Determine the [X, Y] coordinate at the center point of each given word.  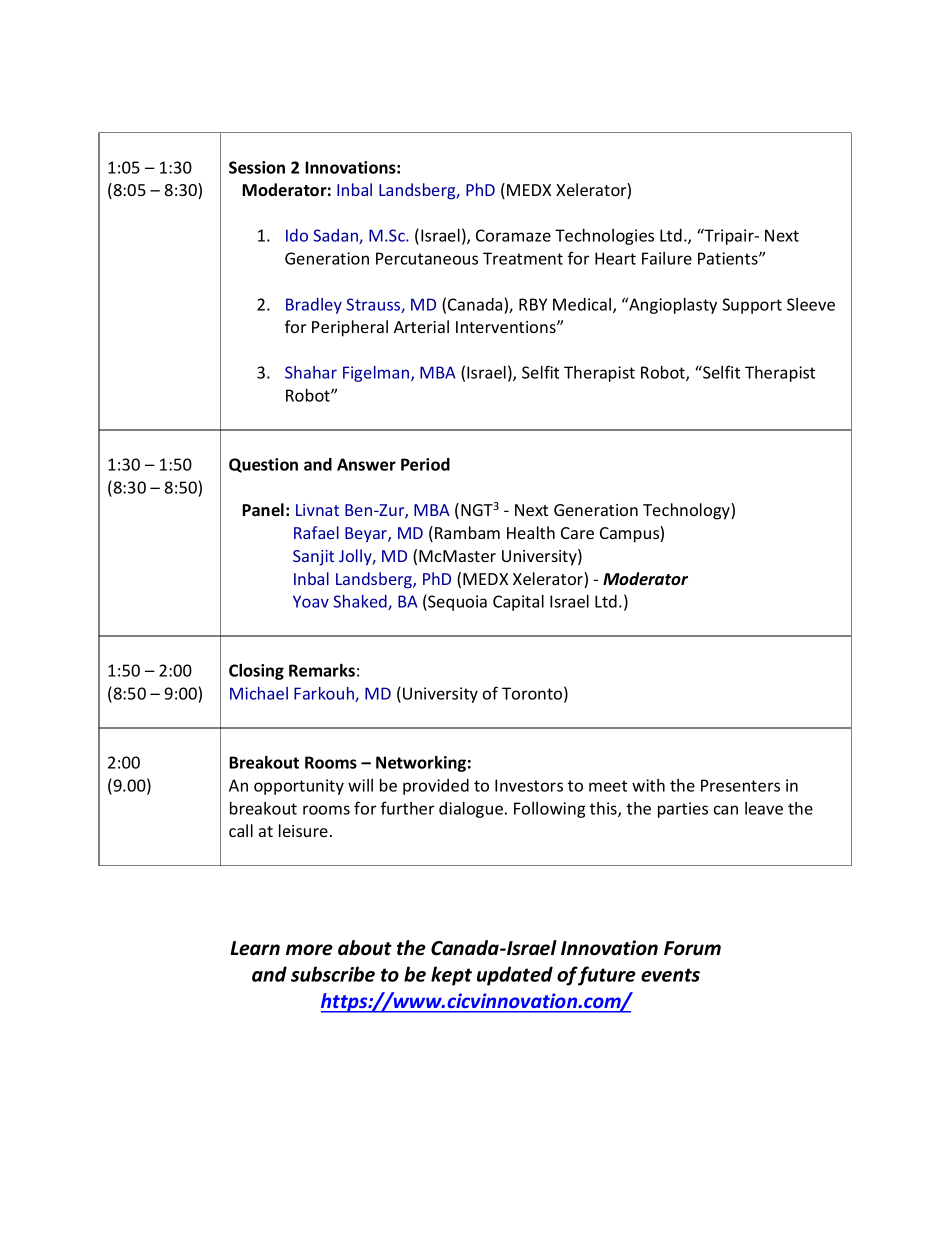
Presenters [740, 785]
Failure [667, 258]
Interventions [507, 327]
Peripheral [350, 328]
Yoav [311, 601]
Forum [692, 948]
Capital [518, 603]
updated [515, 976]
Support [752, 306]
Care [577, 533]
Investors [529, 785]
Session [257, 167]
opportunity [299, 787]
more [309, 950]
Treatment [523, 258]
